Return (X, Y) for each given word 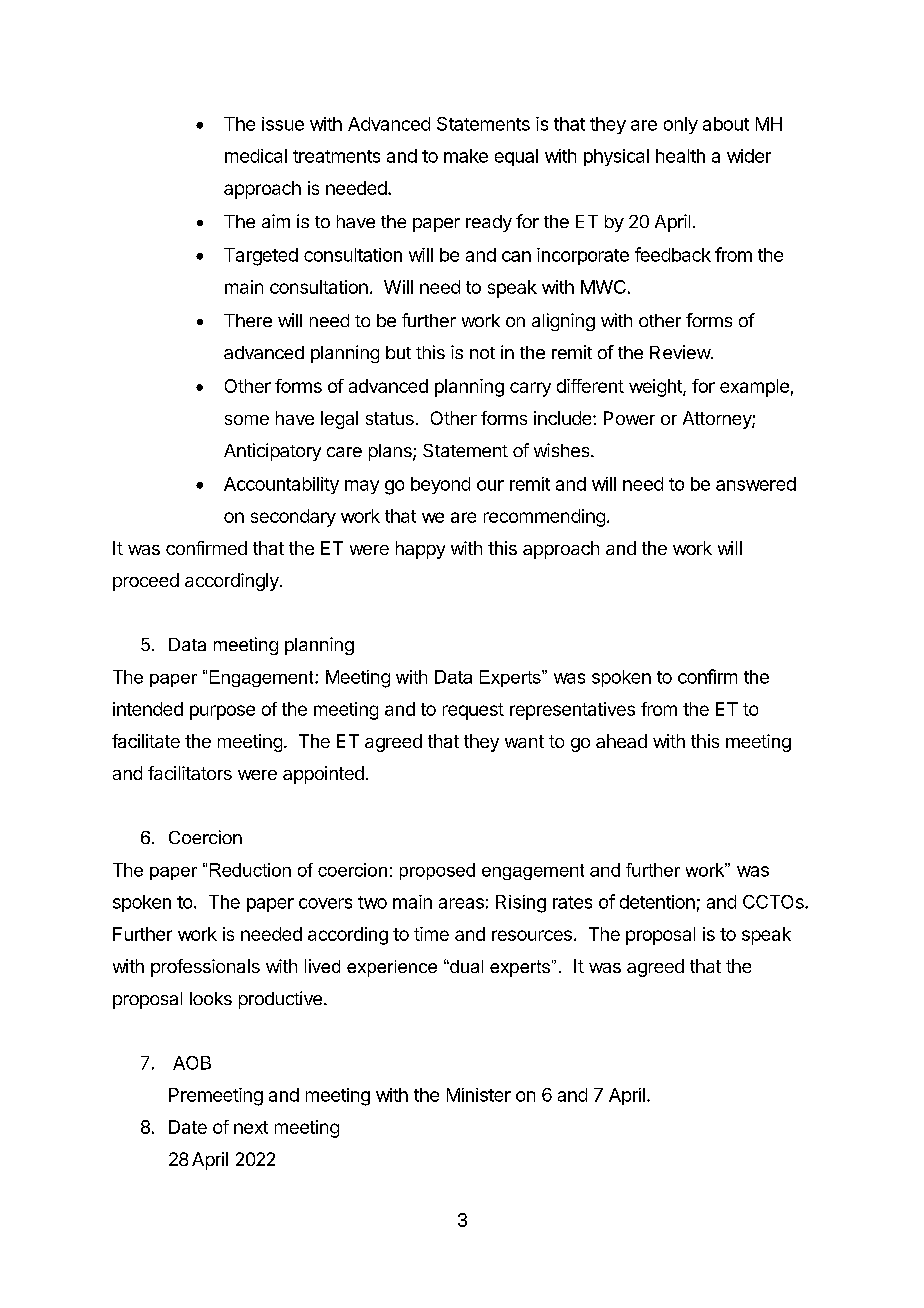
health (680, 156)
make (466, 156)
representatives (572, 711)
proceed (146, 582)
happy (420, 550)
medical (256, 156)
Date (188, 1127)
